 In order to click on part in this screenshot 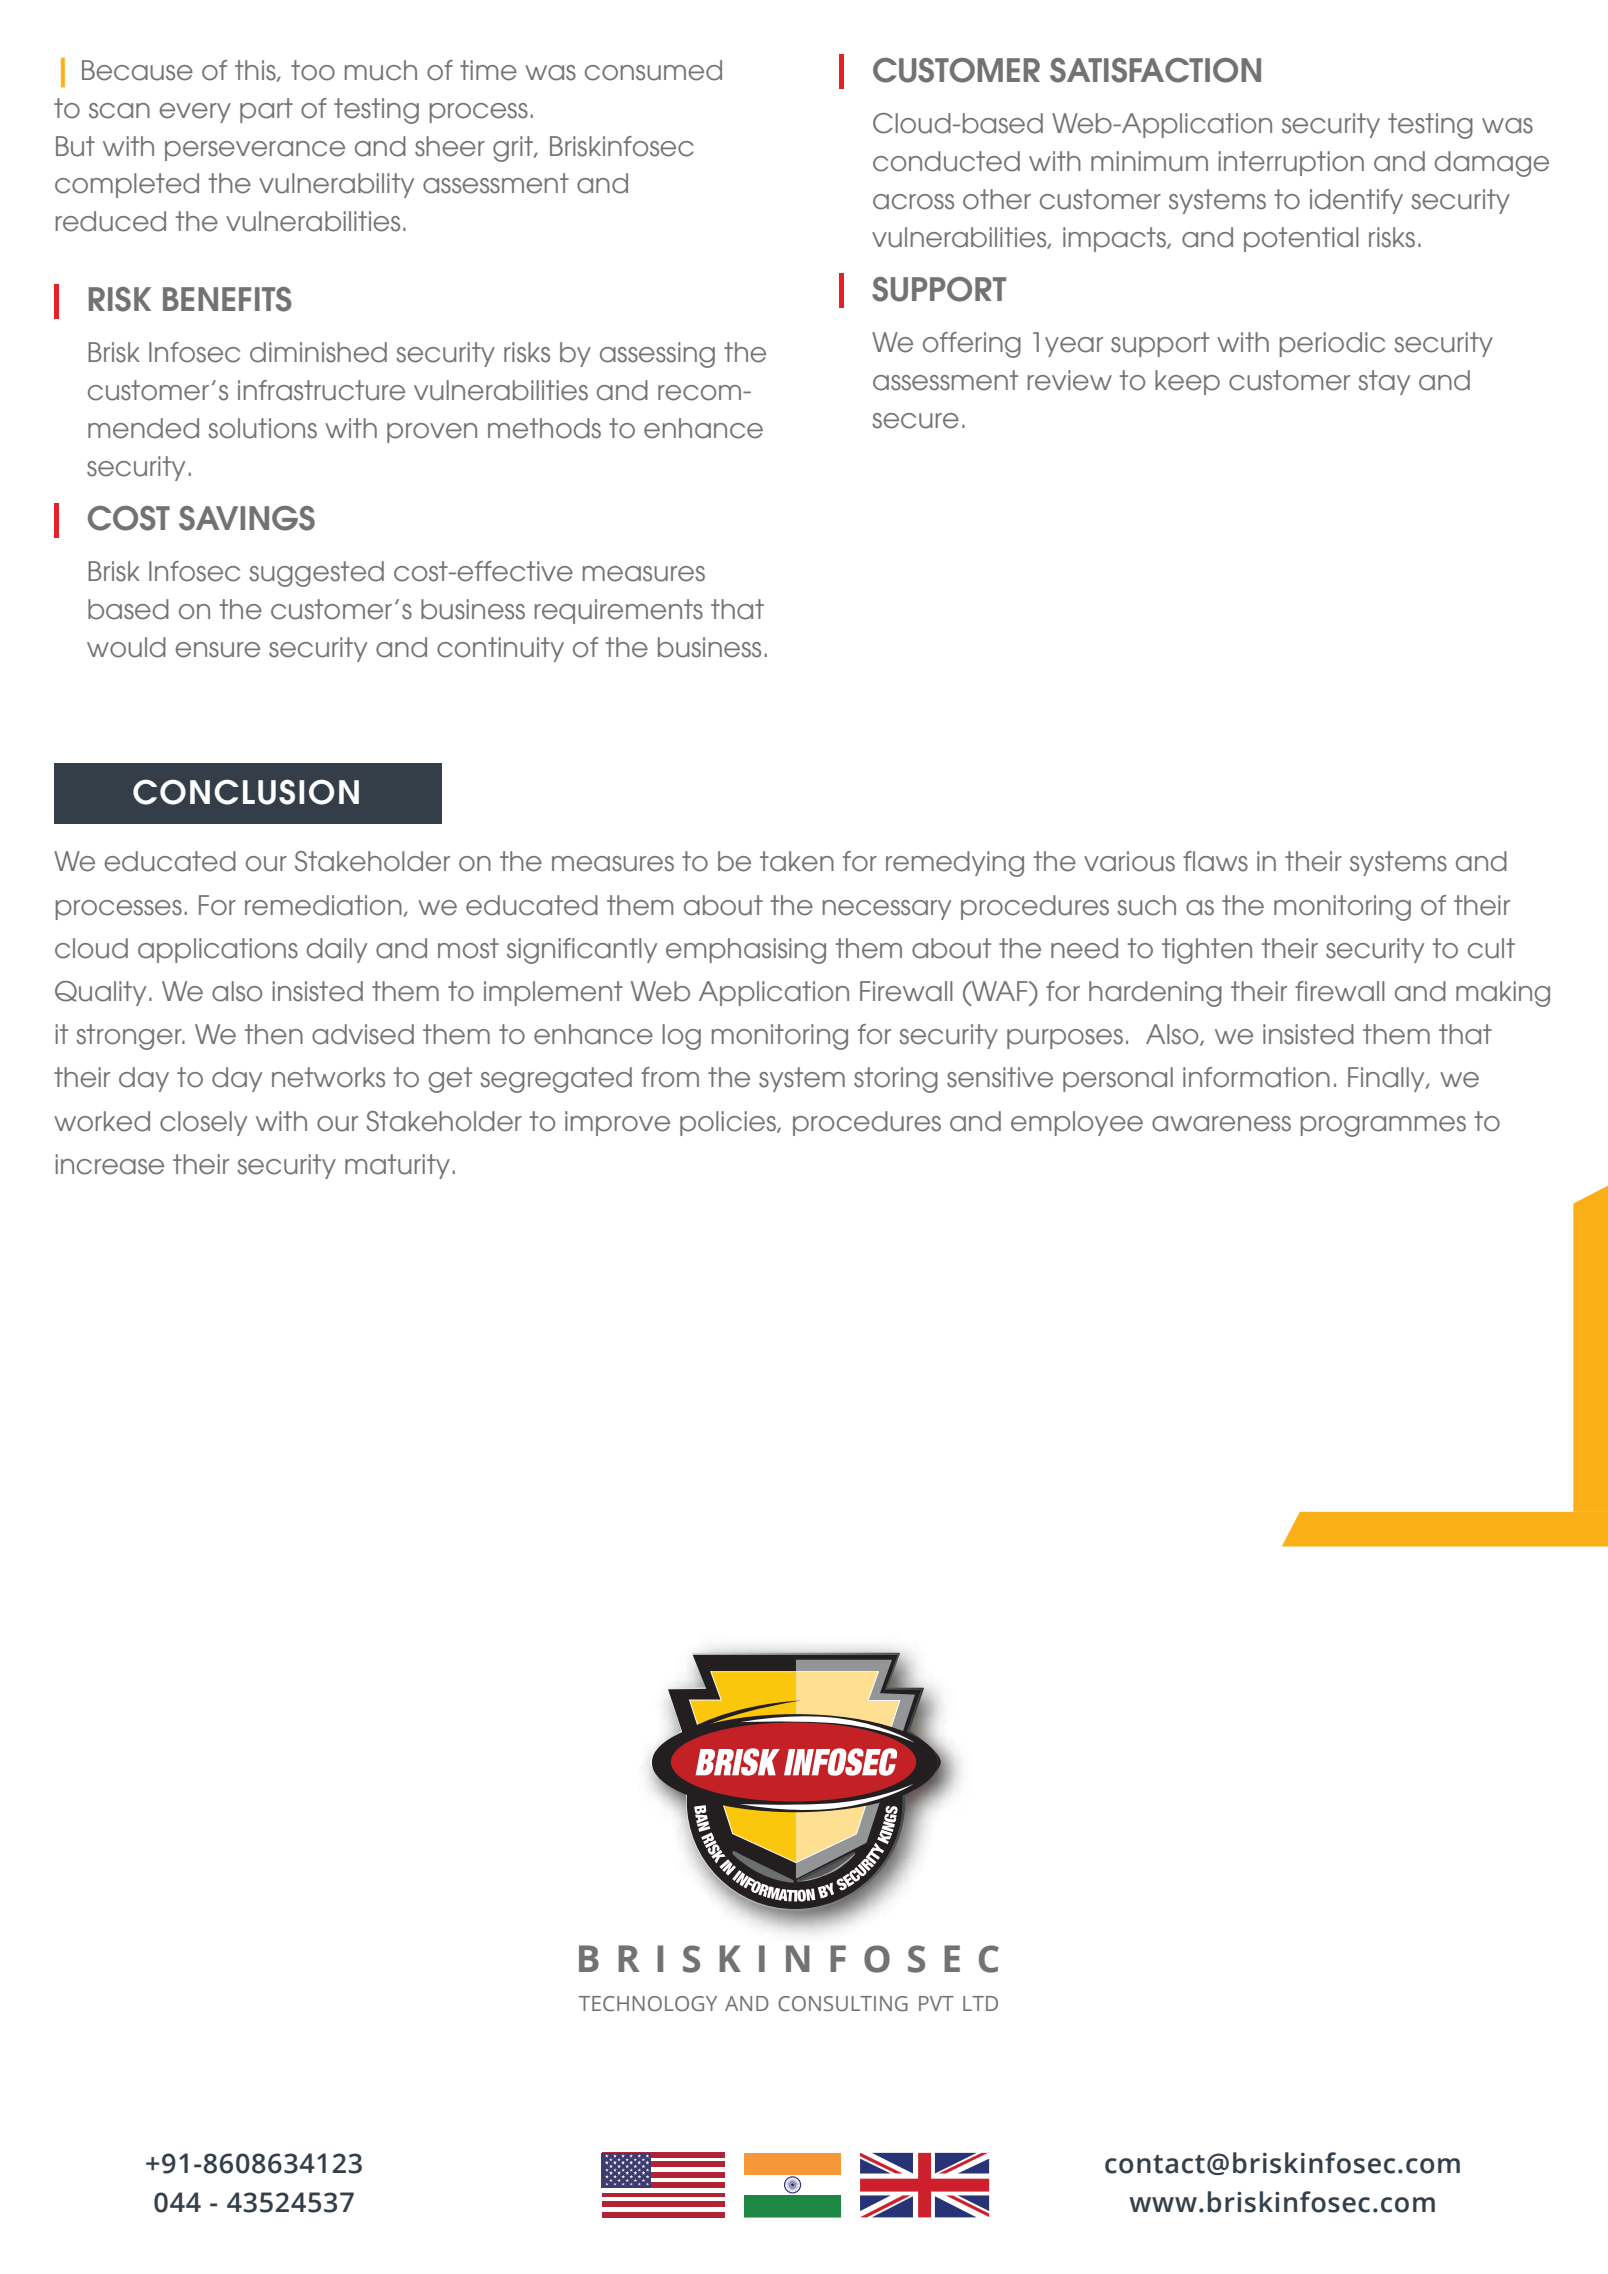, I will do `click(266, 110)`.
